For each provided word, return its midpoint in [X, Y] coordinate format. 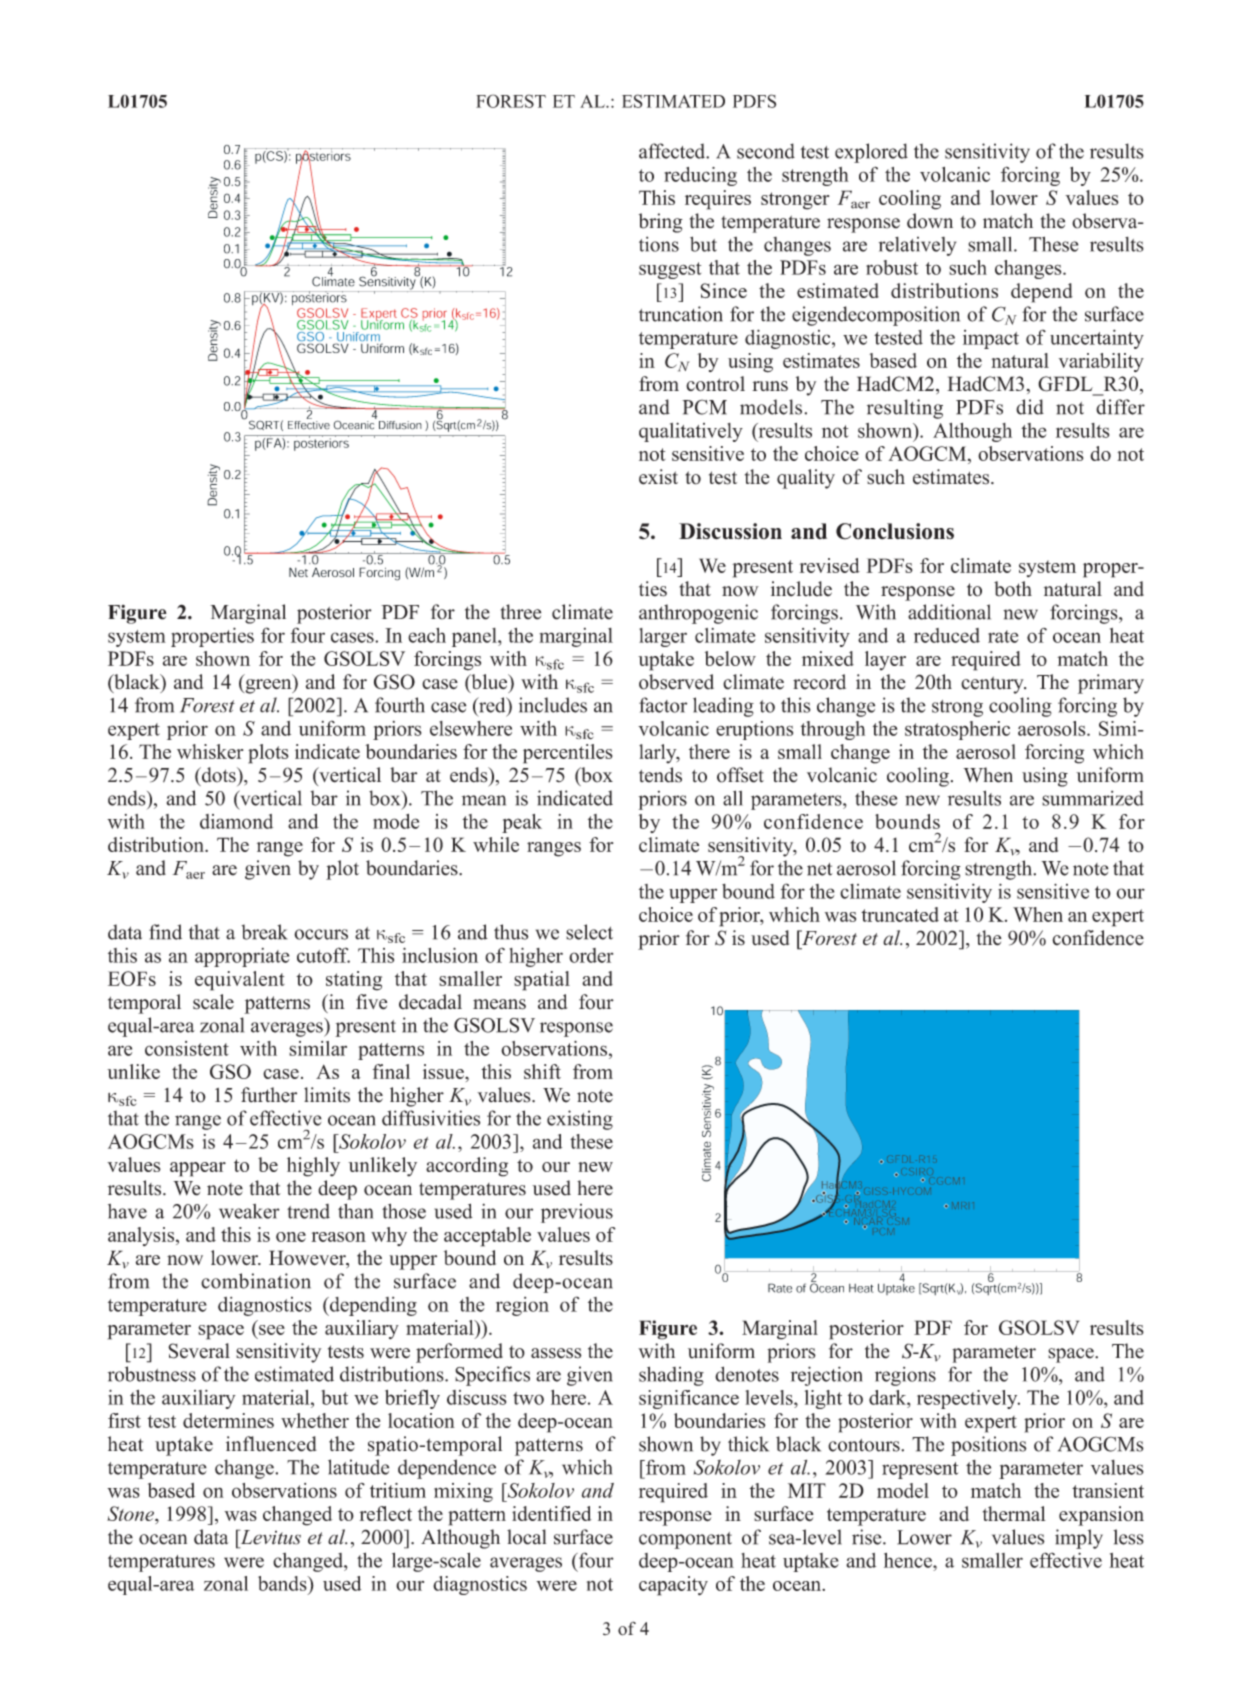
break [264, 932]
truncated [900, 914]
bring [661, 223]
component [685, 1540]
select [589, 932]
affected [673, 151]
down [930, 221]
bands [283, 1583]
